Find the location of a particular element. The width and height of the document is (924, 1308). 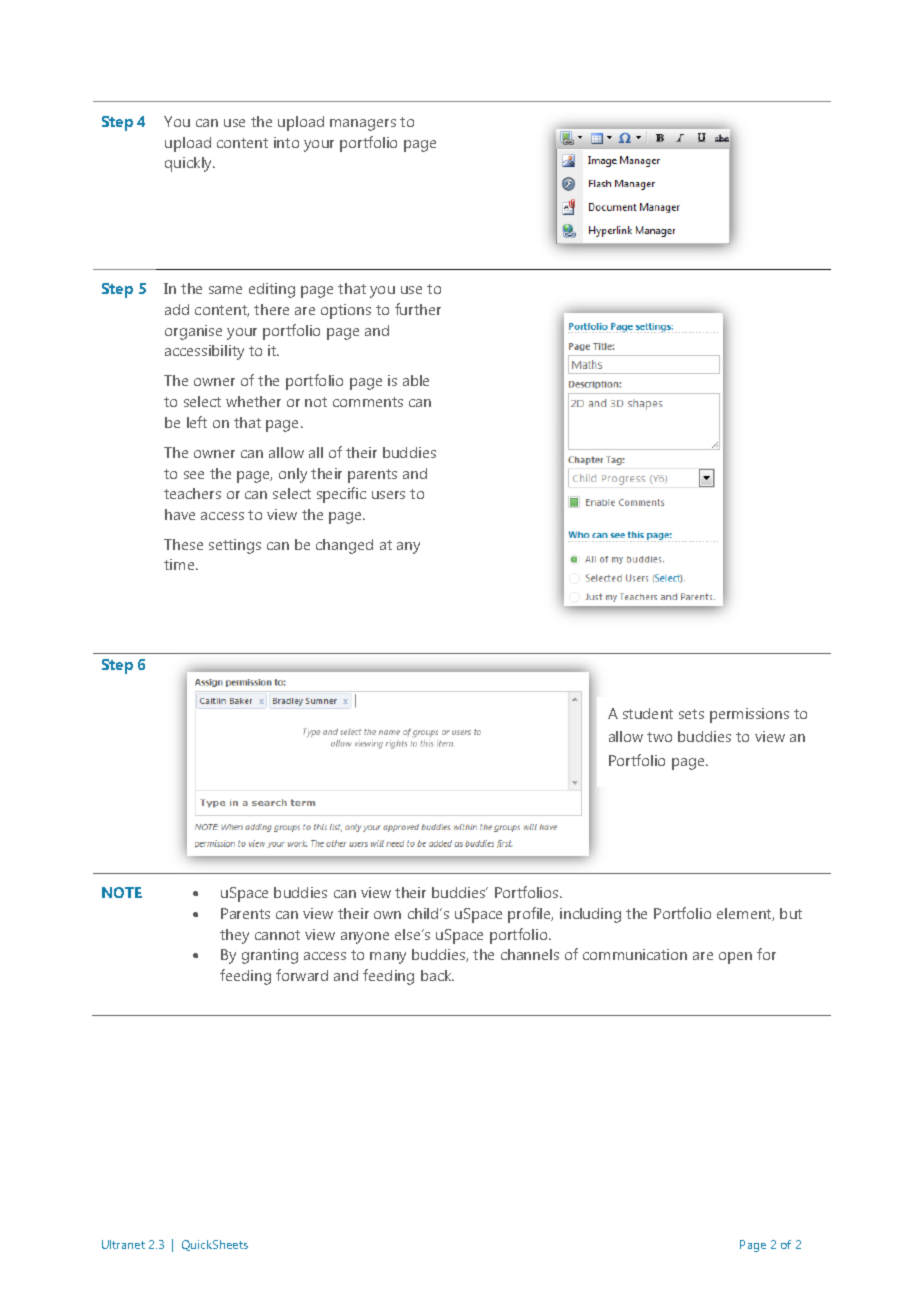

quickly is located at coordinates (190, 164).
